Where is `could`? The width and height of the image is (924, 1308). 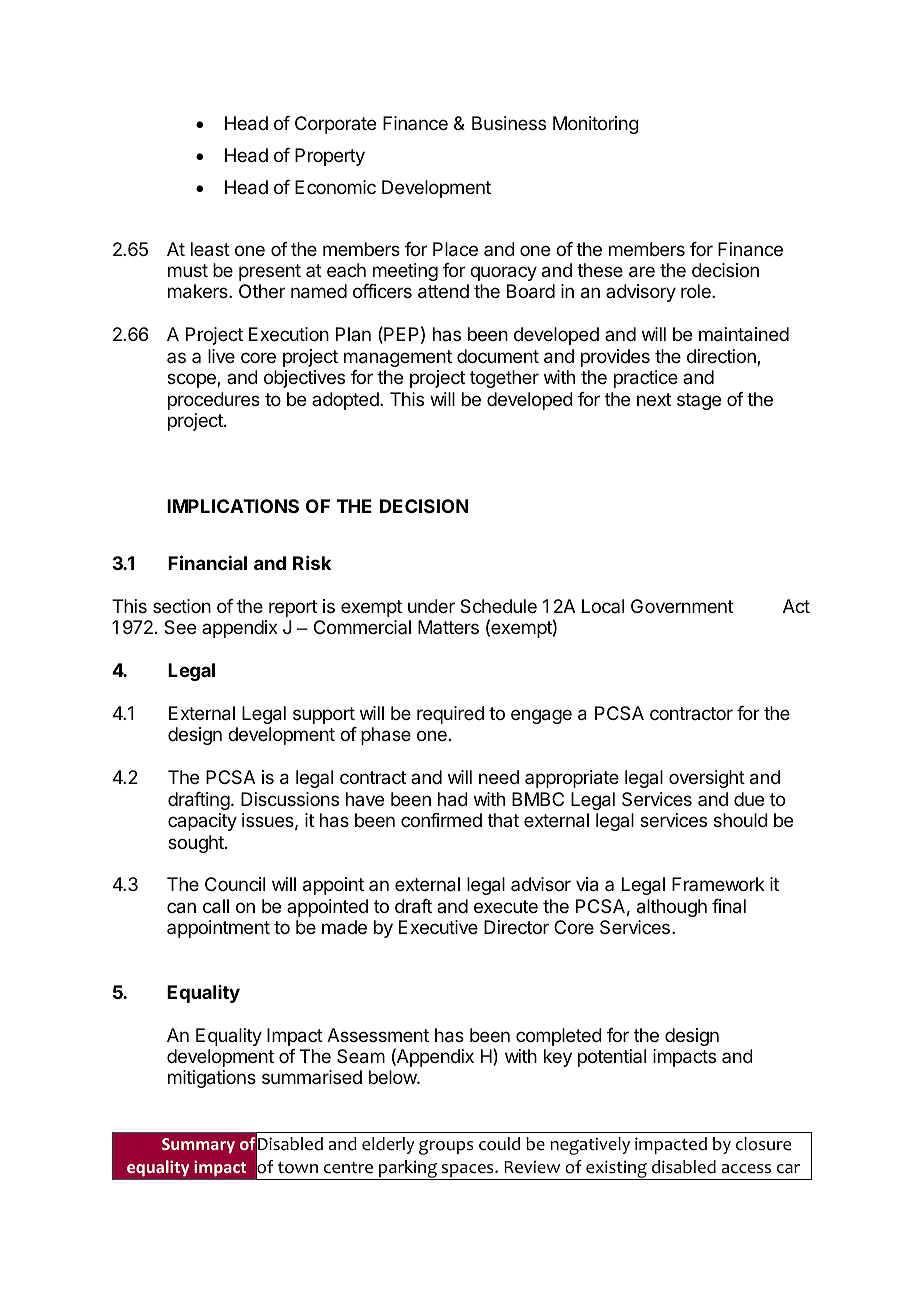
could is located at coordinates (499, 1144).
